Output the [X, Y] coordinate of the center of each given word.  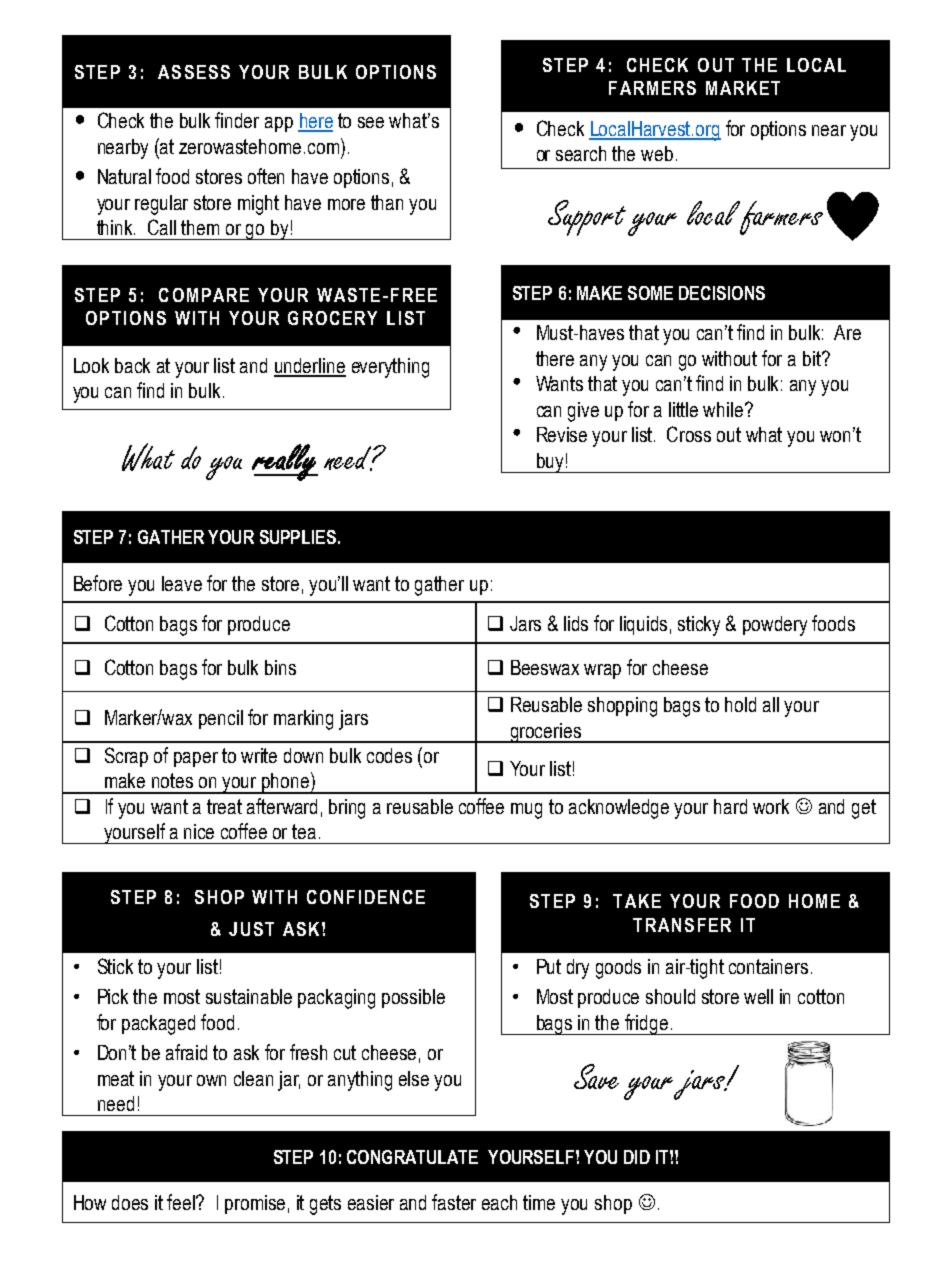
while [724, 409]
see [371, 122]
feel [182, 1202]
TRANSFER [682, 925]
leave [182, 583]
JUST [251, 929]
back [132, 365]
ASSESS [194, 72]
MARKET [743, 88]
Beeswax [545, 667]
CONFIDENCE [366, 897]
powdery [775, 626]
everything [390, 368]
